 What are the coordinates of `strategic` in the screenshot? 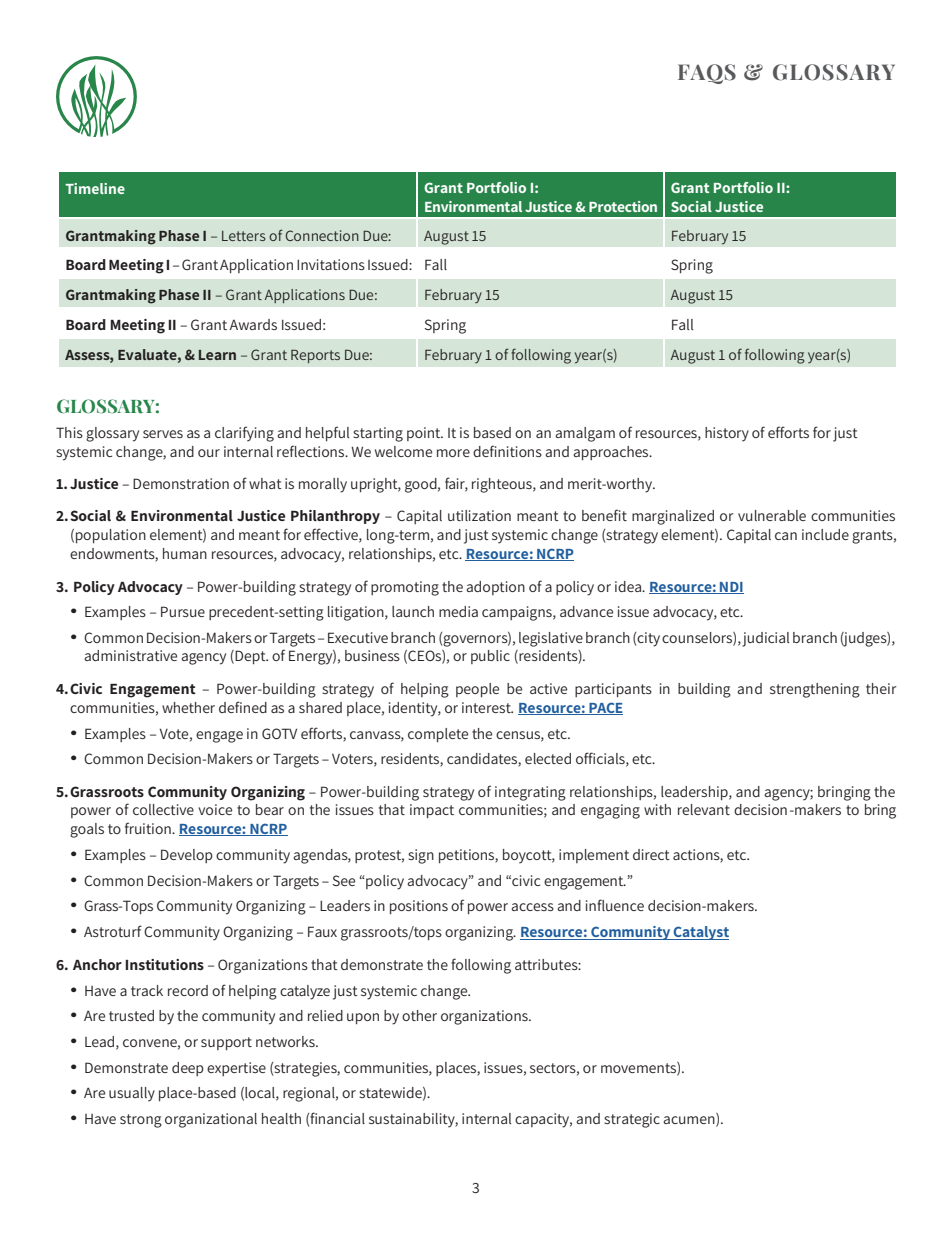 It's located at (632, 1120).
